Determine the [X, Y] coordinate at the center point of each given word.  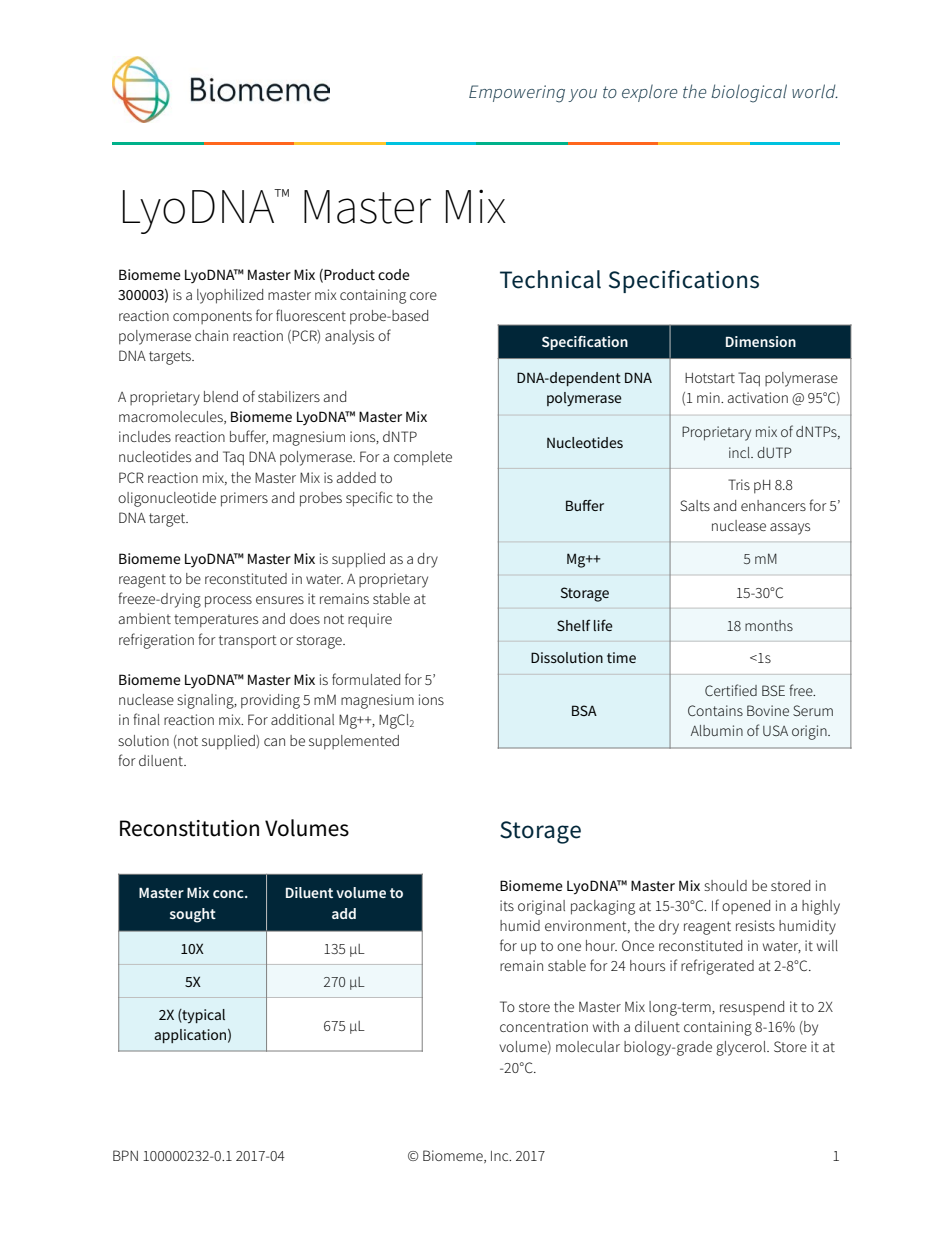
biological [749, 93]
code [394, 274]
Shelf [574, 625]
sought [193, 915]
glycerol [742, 1048]
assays [790, 529]
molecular [588, 1046]
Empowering [517, 94]
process [228, 602]
